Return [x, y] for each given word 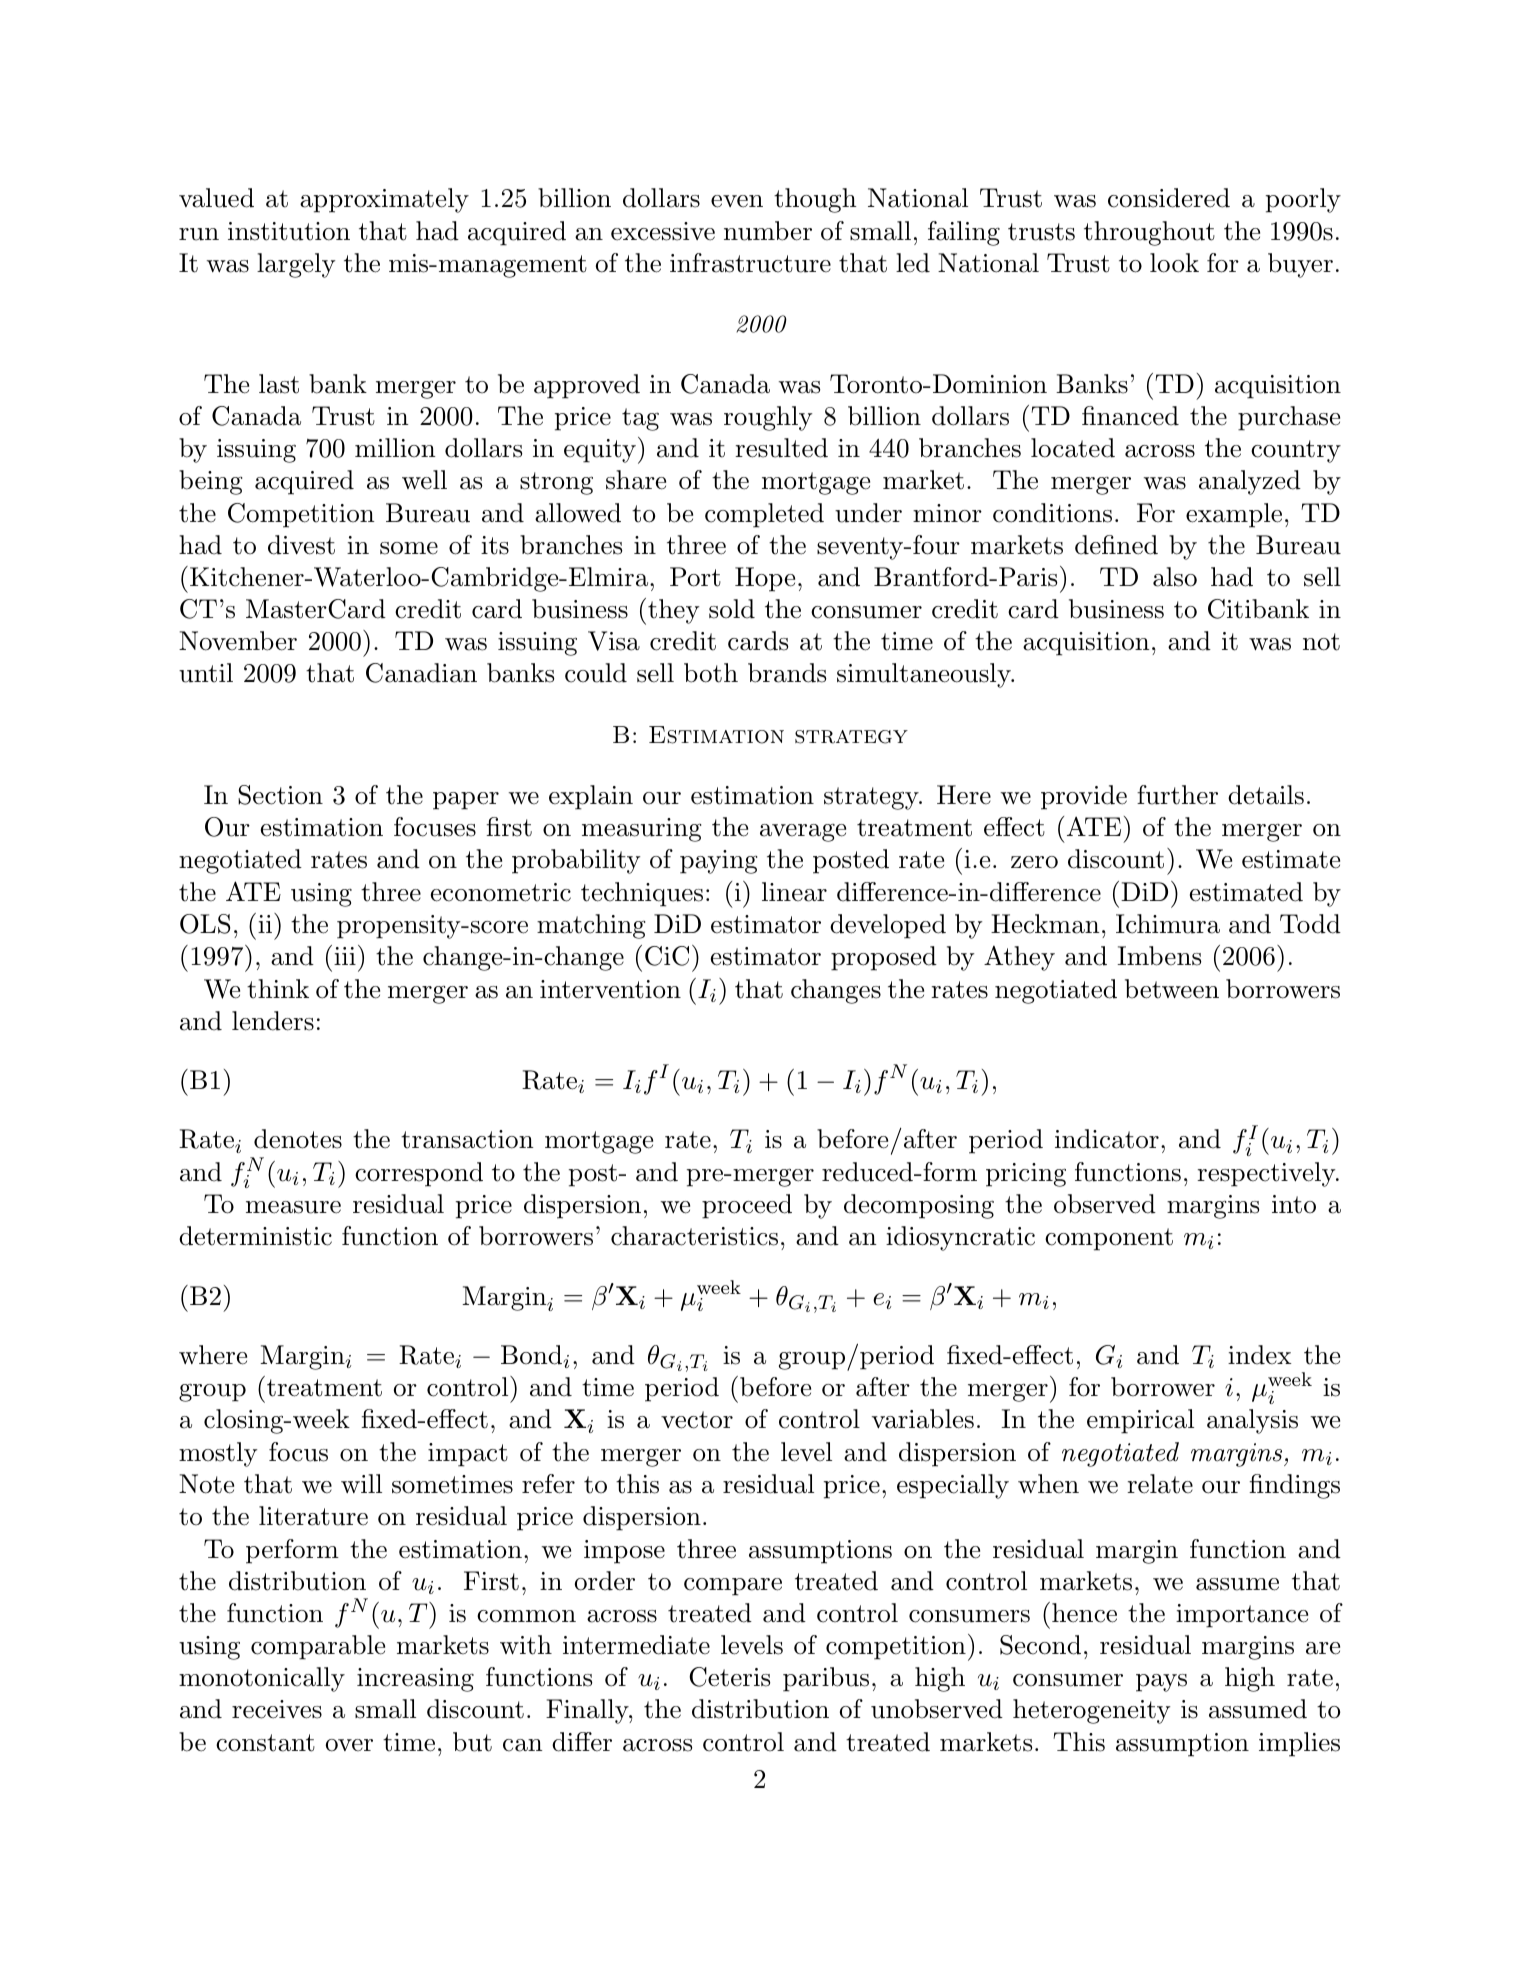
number [768, 231]
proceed [747, 1206]
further [1177, 795]
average [803, 833]
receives [277, 1709]
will [361, 1483]
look [1174, 263]
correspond [419, 1174]
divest [301, 545]
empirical [1140, 1421]
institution [289, 231]
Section [280, 795]
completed [764, 515]
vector [697, 1420]
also [1175, 577]
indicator [1107, 1139]
